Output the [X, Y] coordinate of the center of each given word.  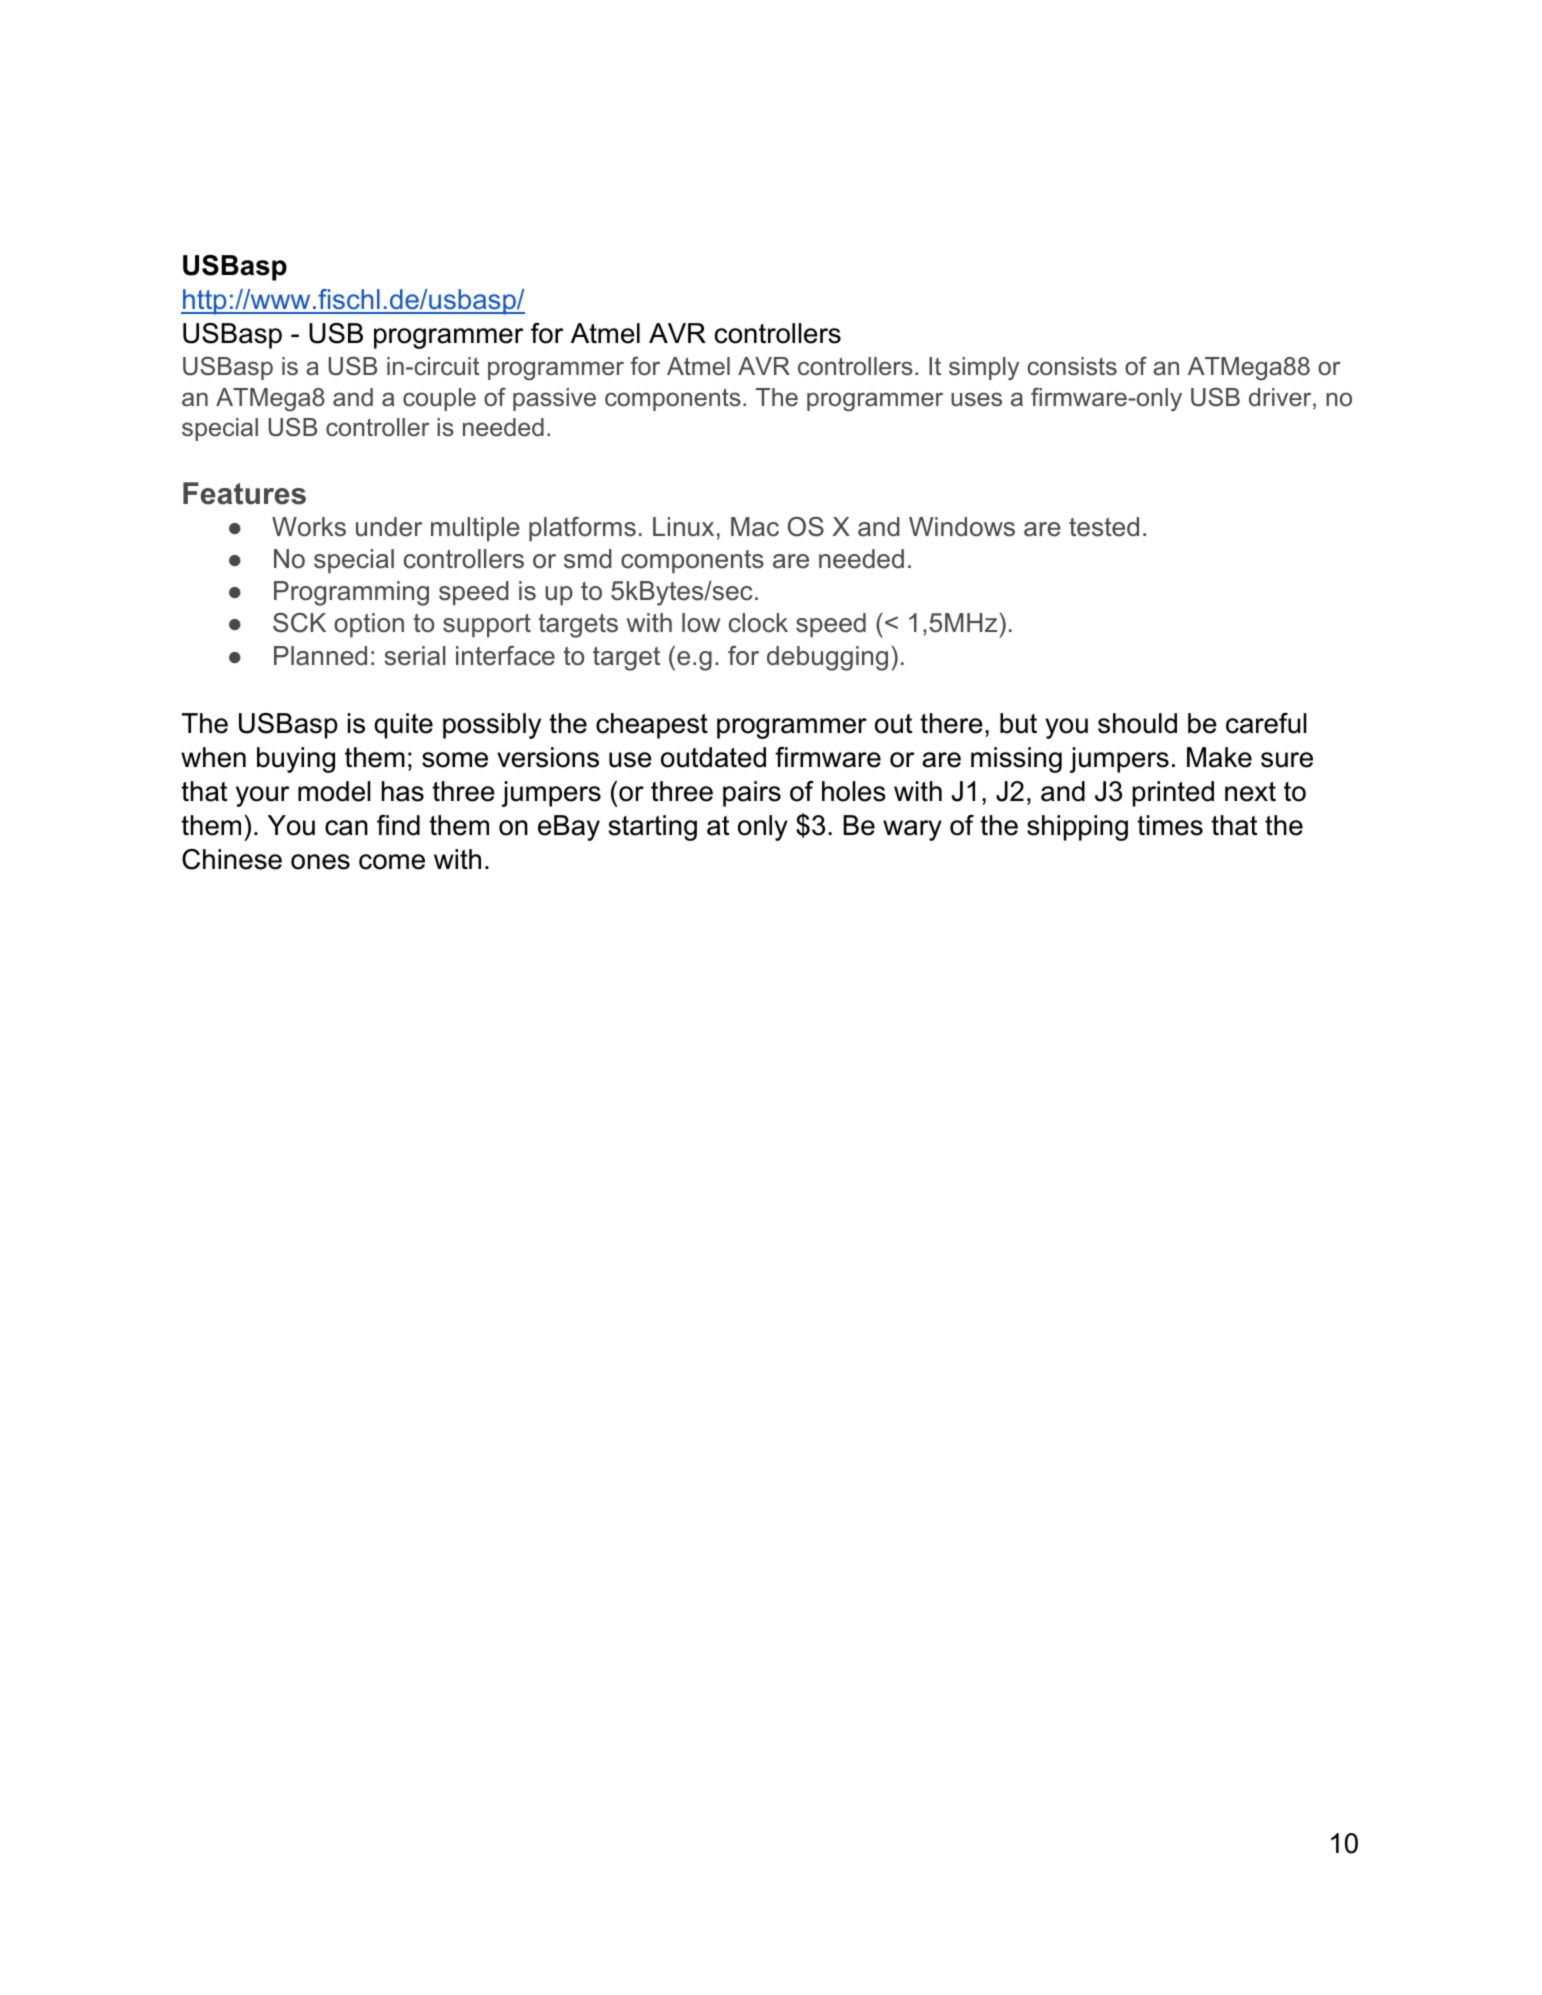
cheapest [652, 726]
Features [244, 493]
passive [554, 399]
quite [403, 726]
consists [1072, 366]
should [1137, 723]
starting [652, 828]
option [369, 625]
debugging [827, 658]
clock [758, 623]
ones [320, 862]
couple [439, 399]
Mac [755, 527]
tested [1104, 527]
